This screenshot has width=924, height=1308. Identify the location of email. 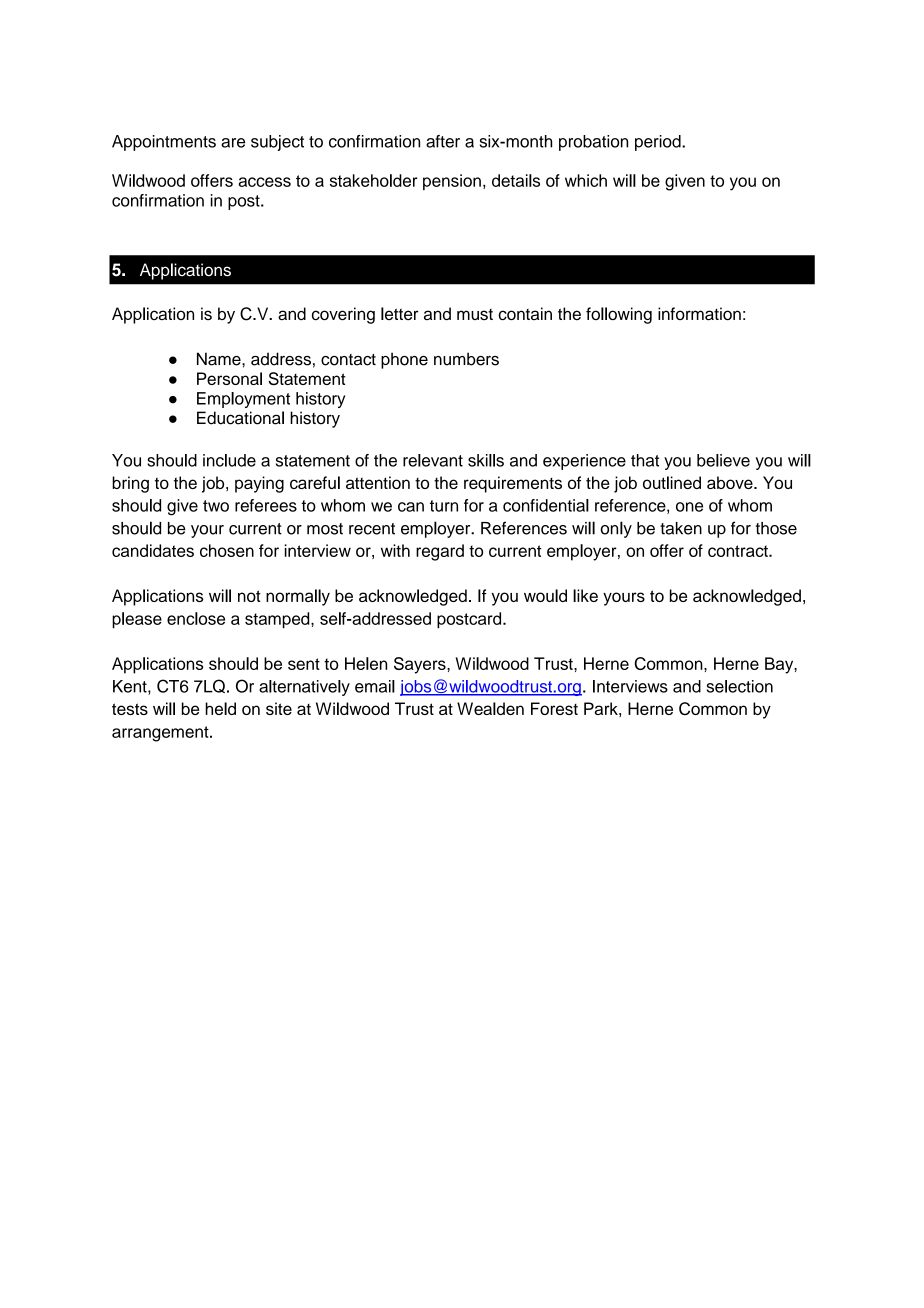
(375, 686).
